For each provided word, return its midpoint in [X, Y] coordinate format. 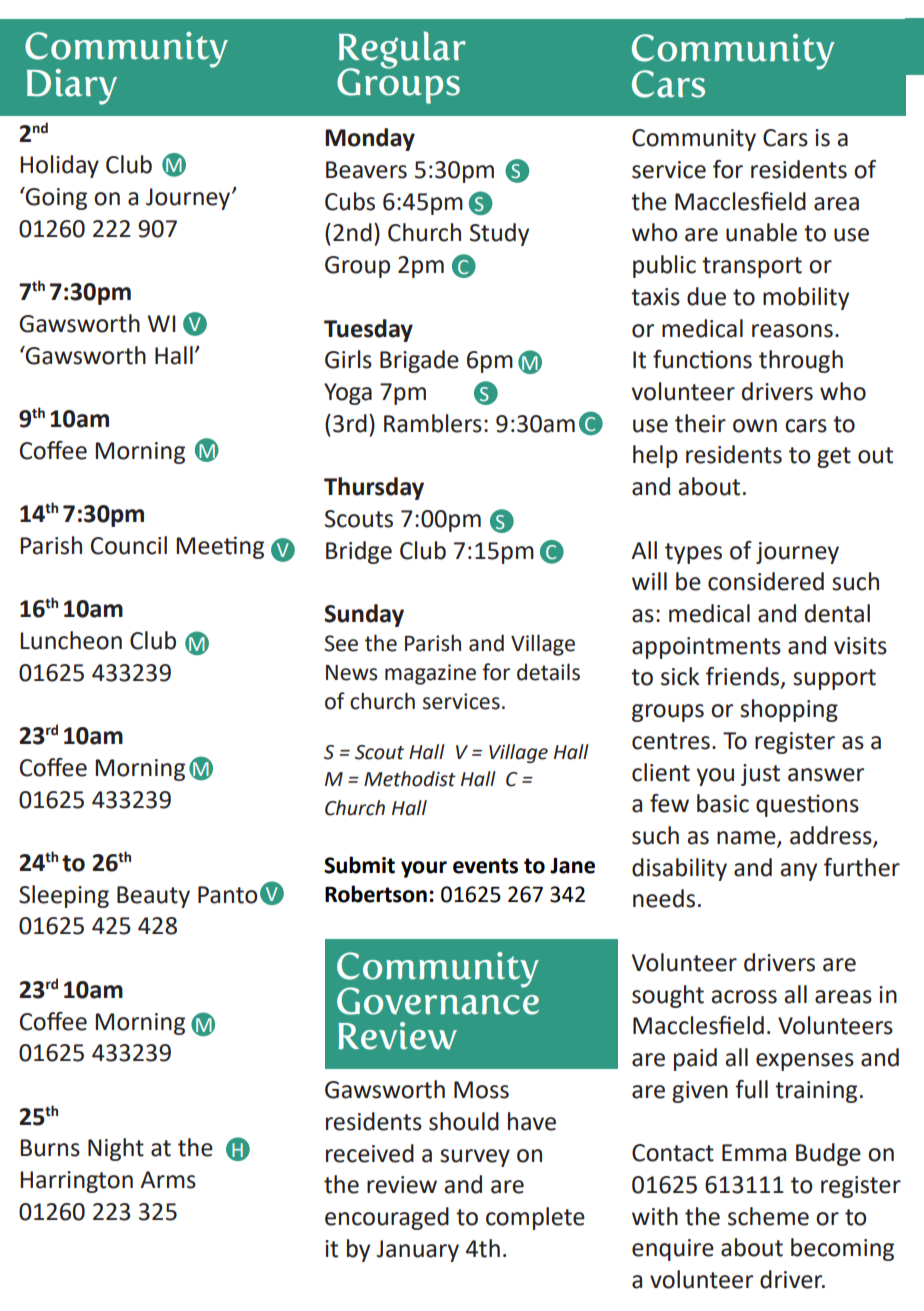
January [417, 1251]
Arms [168, 1180]
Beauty [153, 897]
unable [761, 232]
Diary [72, 87]
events [485, 866]
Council [129, 545]
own [755, 426]
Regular [402, 51]
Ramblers [433, 423]
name [747, 839]
